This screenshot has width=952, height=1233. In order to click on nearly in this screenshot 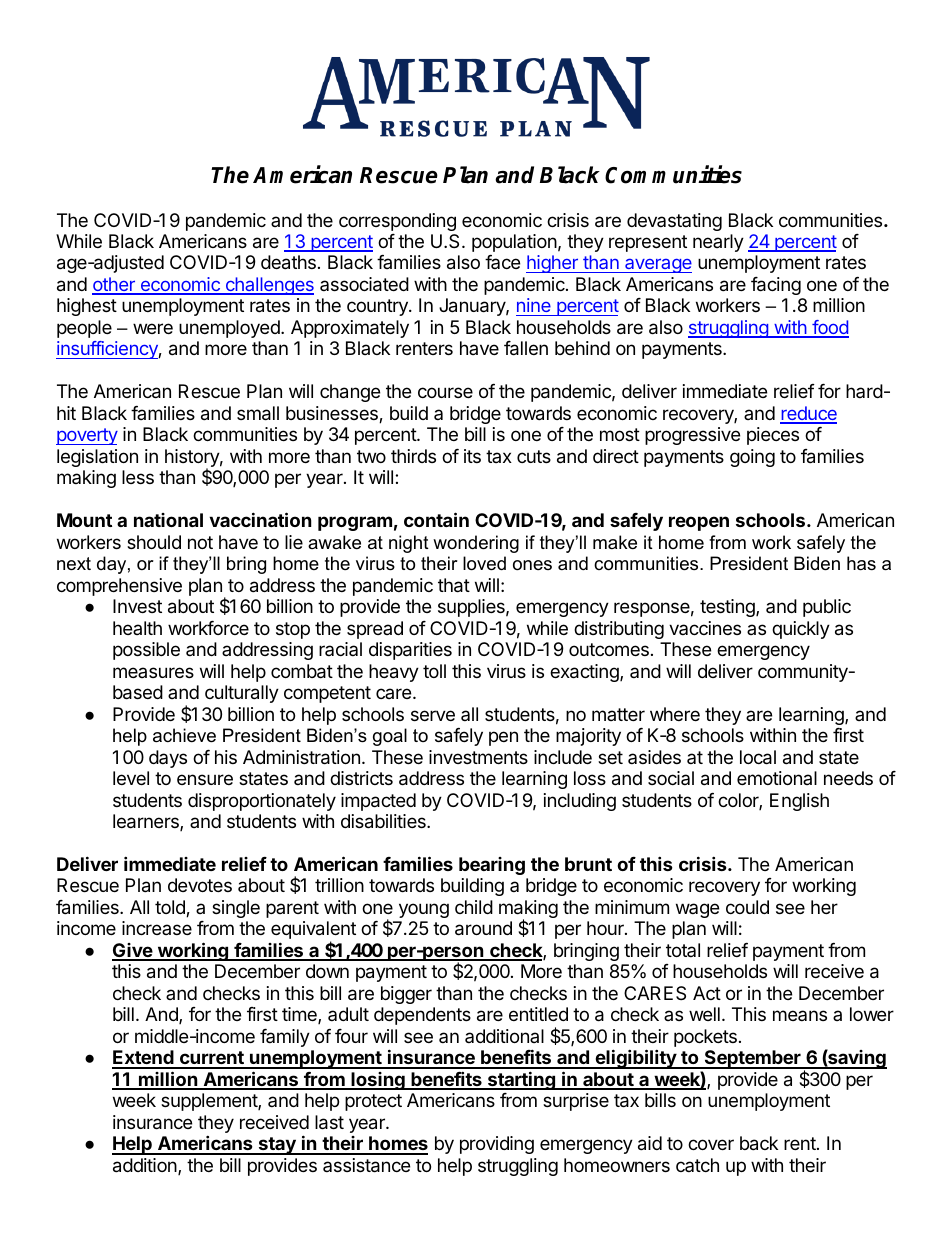, I will do `click(718, 243)`.
